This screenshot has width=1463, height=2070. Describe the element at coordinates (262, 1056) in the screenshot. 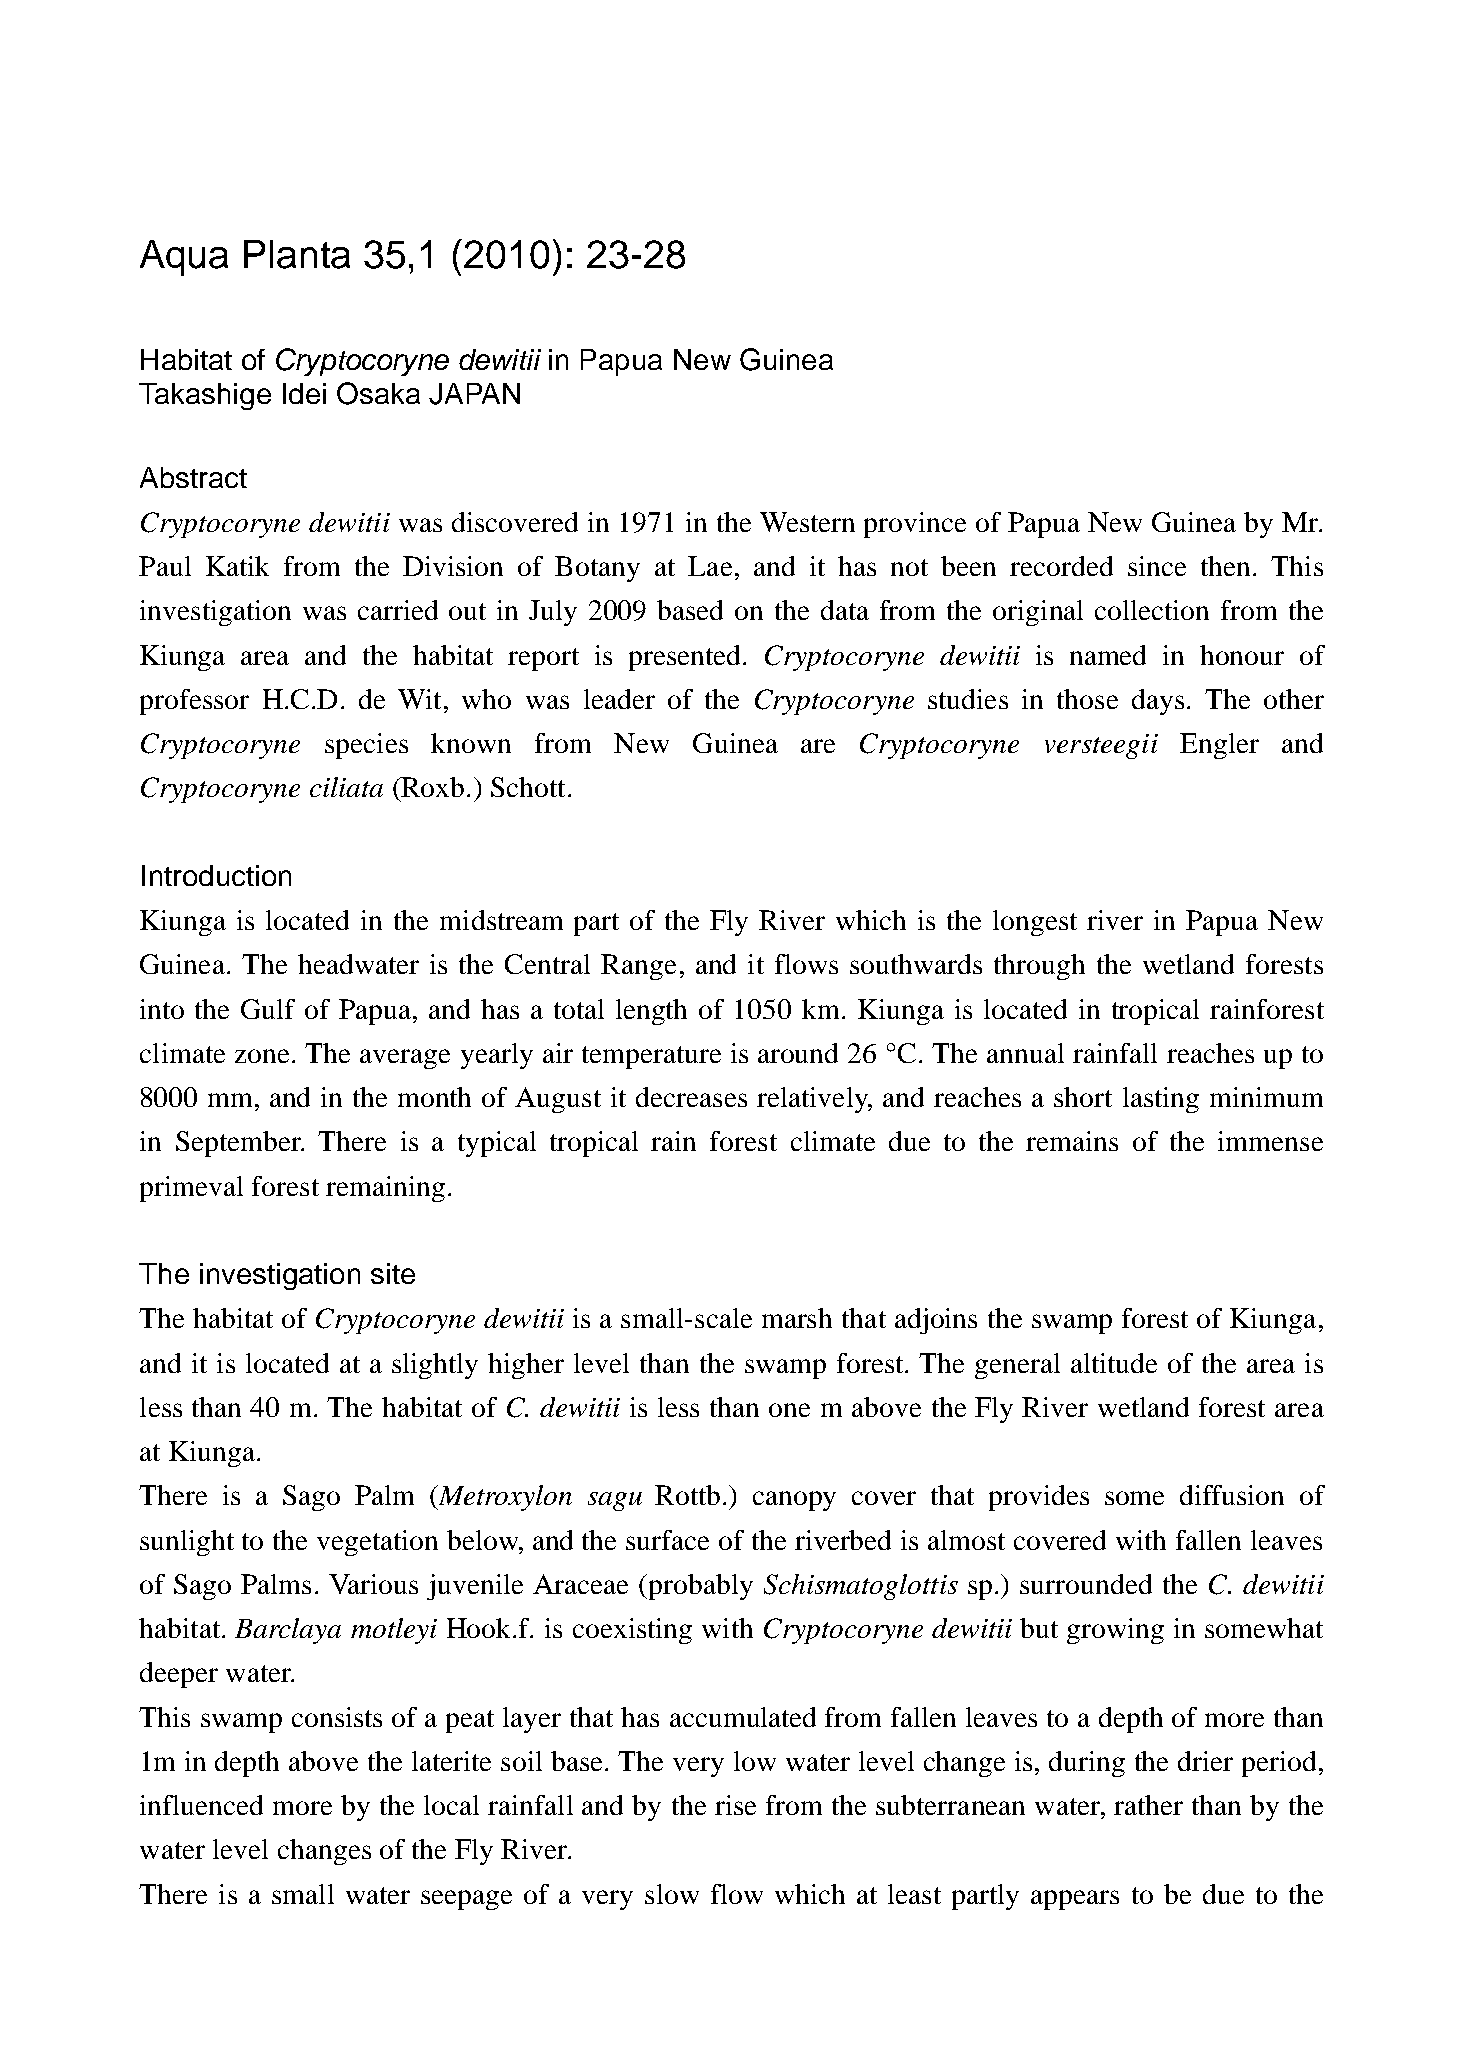

I see `zone` at that location.
